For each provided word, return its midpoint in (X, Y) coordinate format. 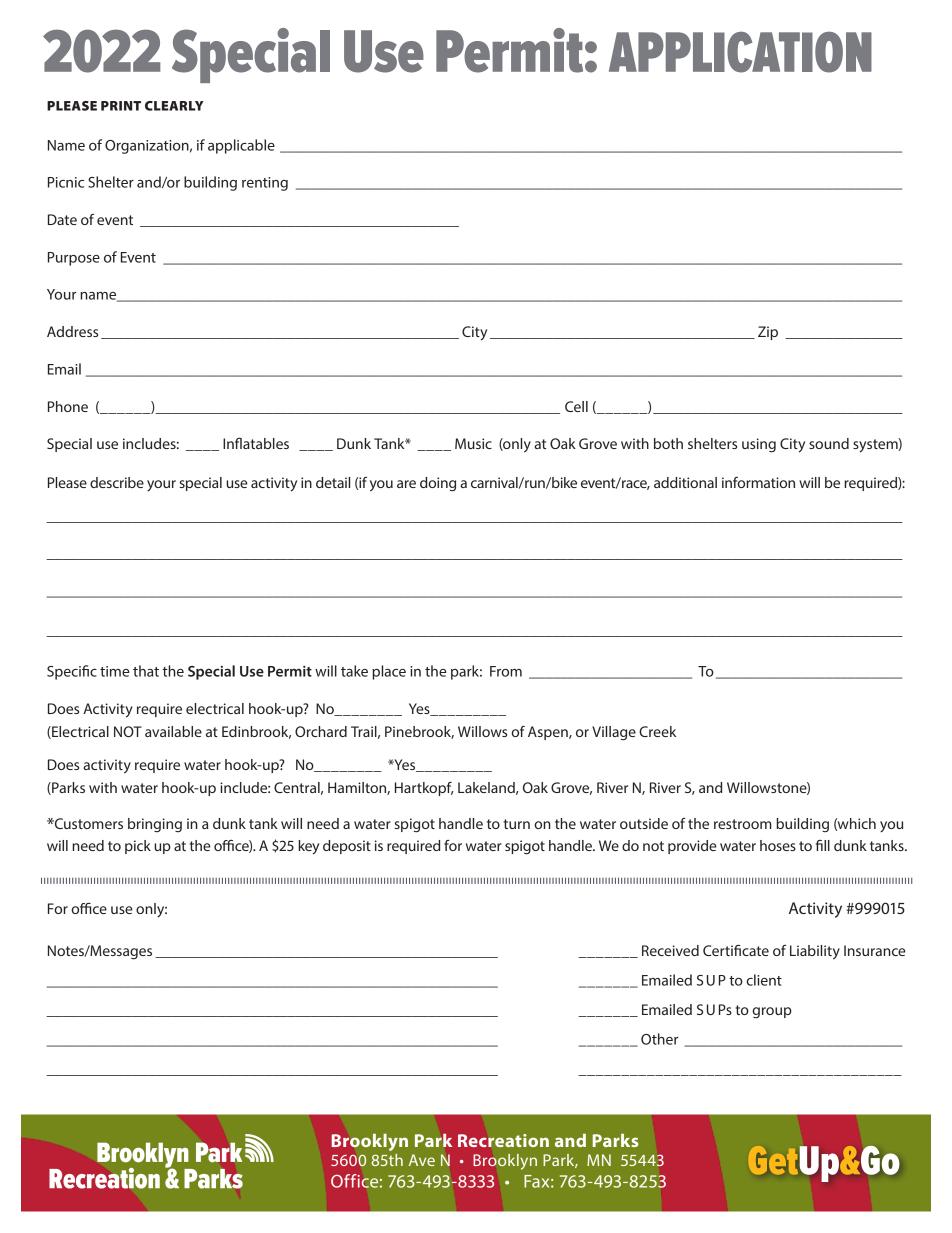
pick (138, 847)
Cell (576, 406)
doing (438, 484)
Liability (815, 952)
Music (473, 443)
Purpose (74, 259)
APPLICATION (740, 52)
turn (517, 824)
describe (117, 482)
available (173, 731)
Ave (422, 1160)
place (389, 672)
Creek (657, 731)
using (759, 445)
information (758, 482)
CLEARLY (174, 106)
